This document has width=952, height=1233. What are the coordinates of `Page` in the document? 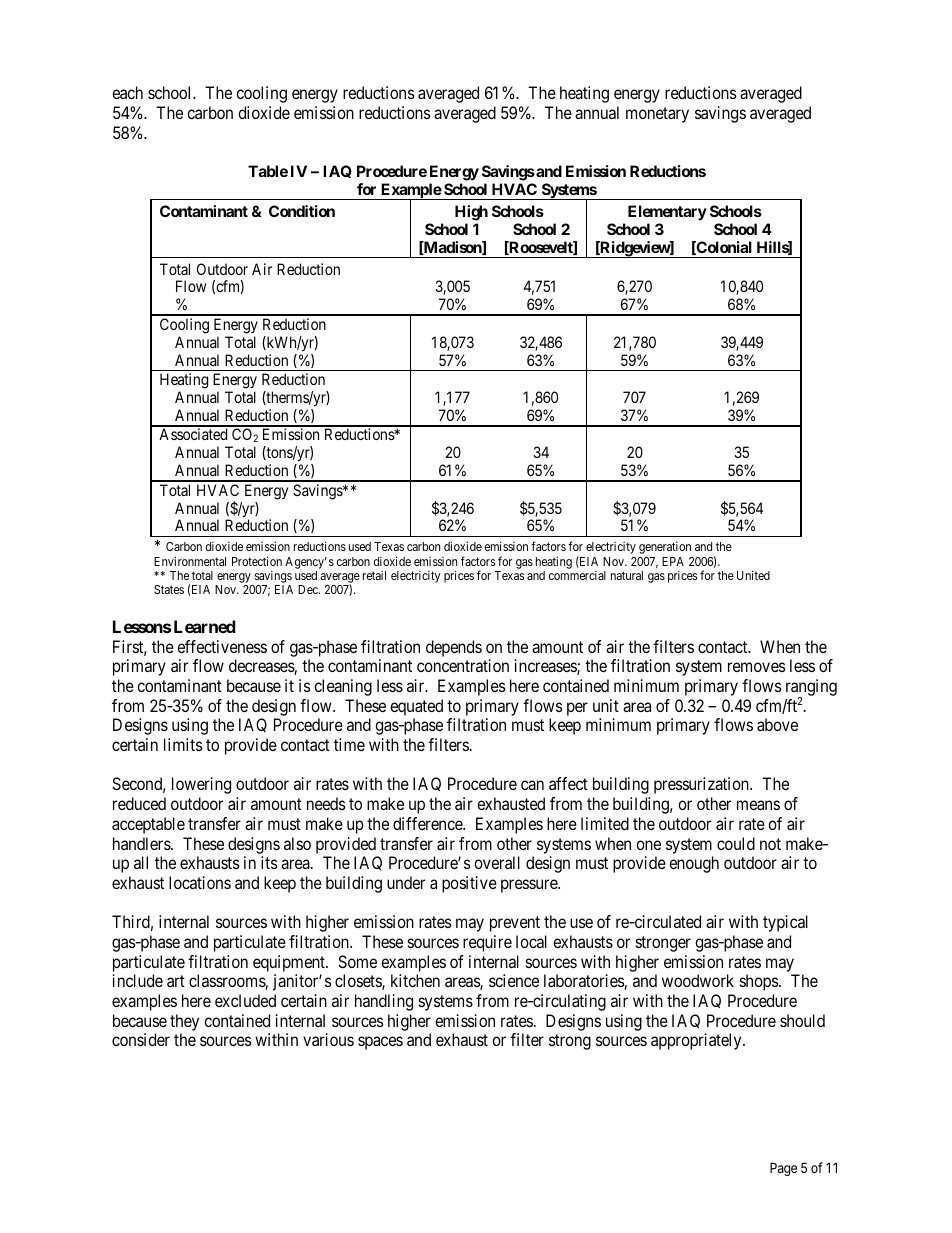 It's located at (783, 1169).
